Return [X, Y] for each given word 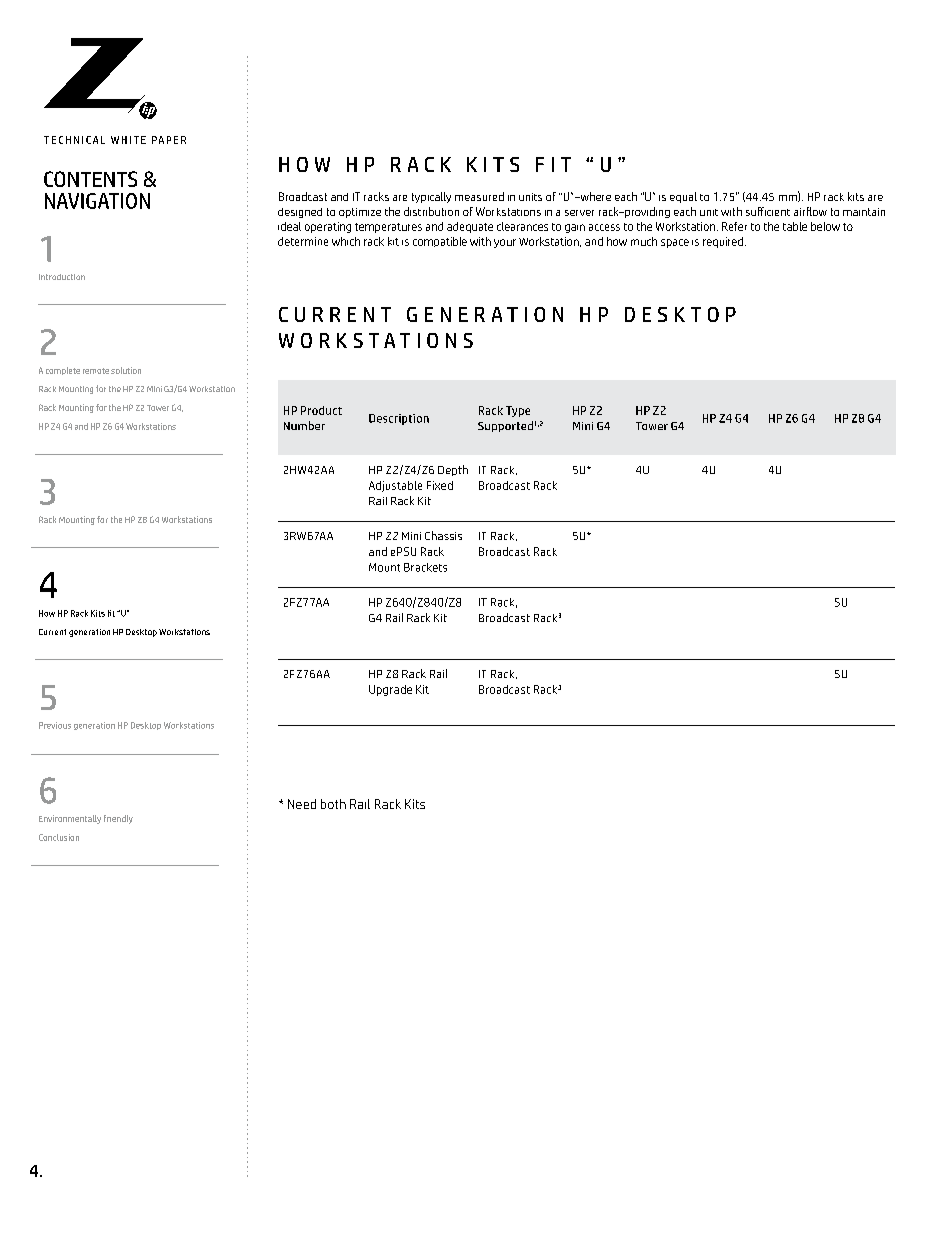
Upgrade [390, 690]
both [333, 804]
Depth [453, 470]
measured [479, 196]
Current [52, 632]
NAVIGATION [97, 201]
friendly [118, 819]
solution [126, 370]
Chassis [443, 535]
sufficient [768, 211]
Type [518, 411]
